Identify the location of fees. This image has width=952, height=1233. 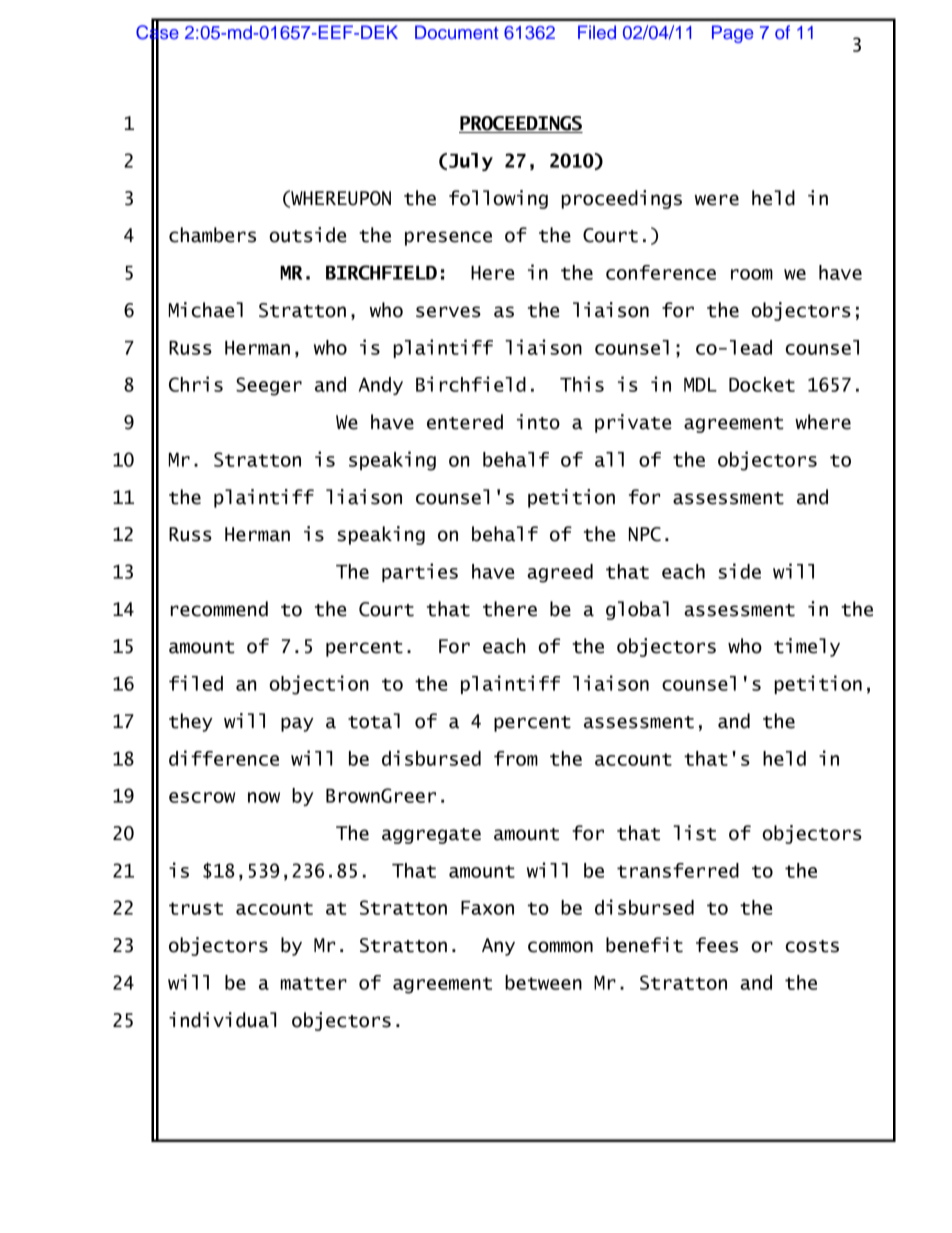
(717, 945).
